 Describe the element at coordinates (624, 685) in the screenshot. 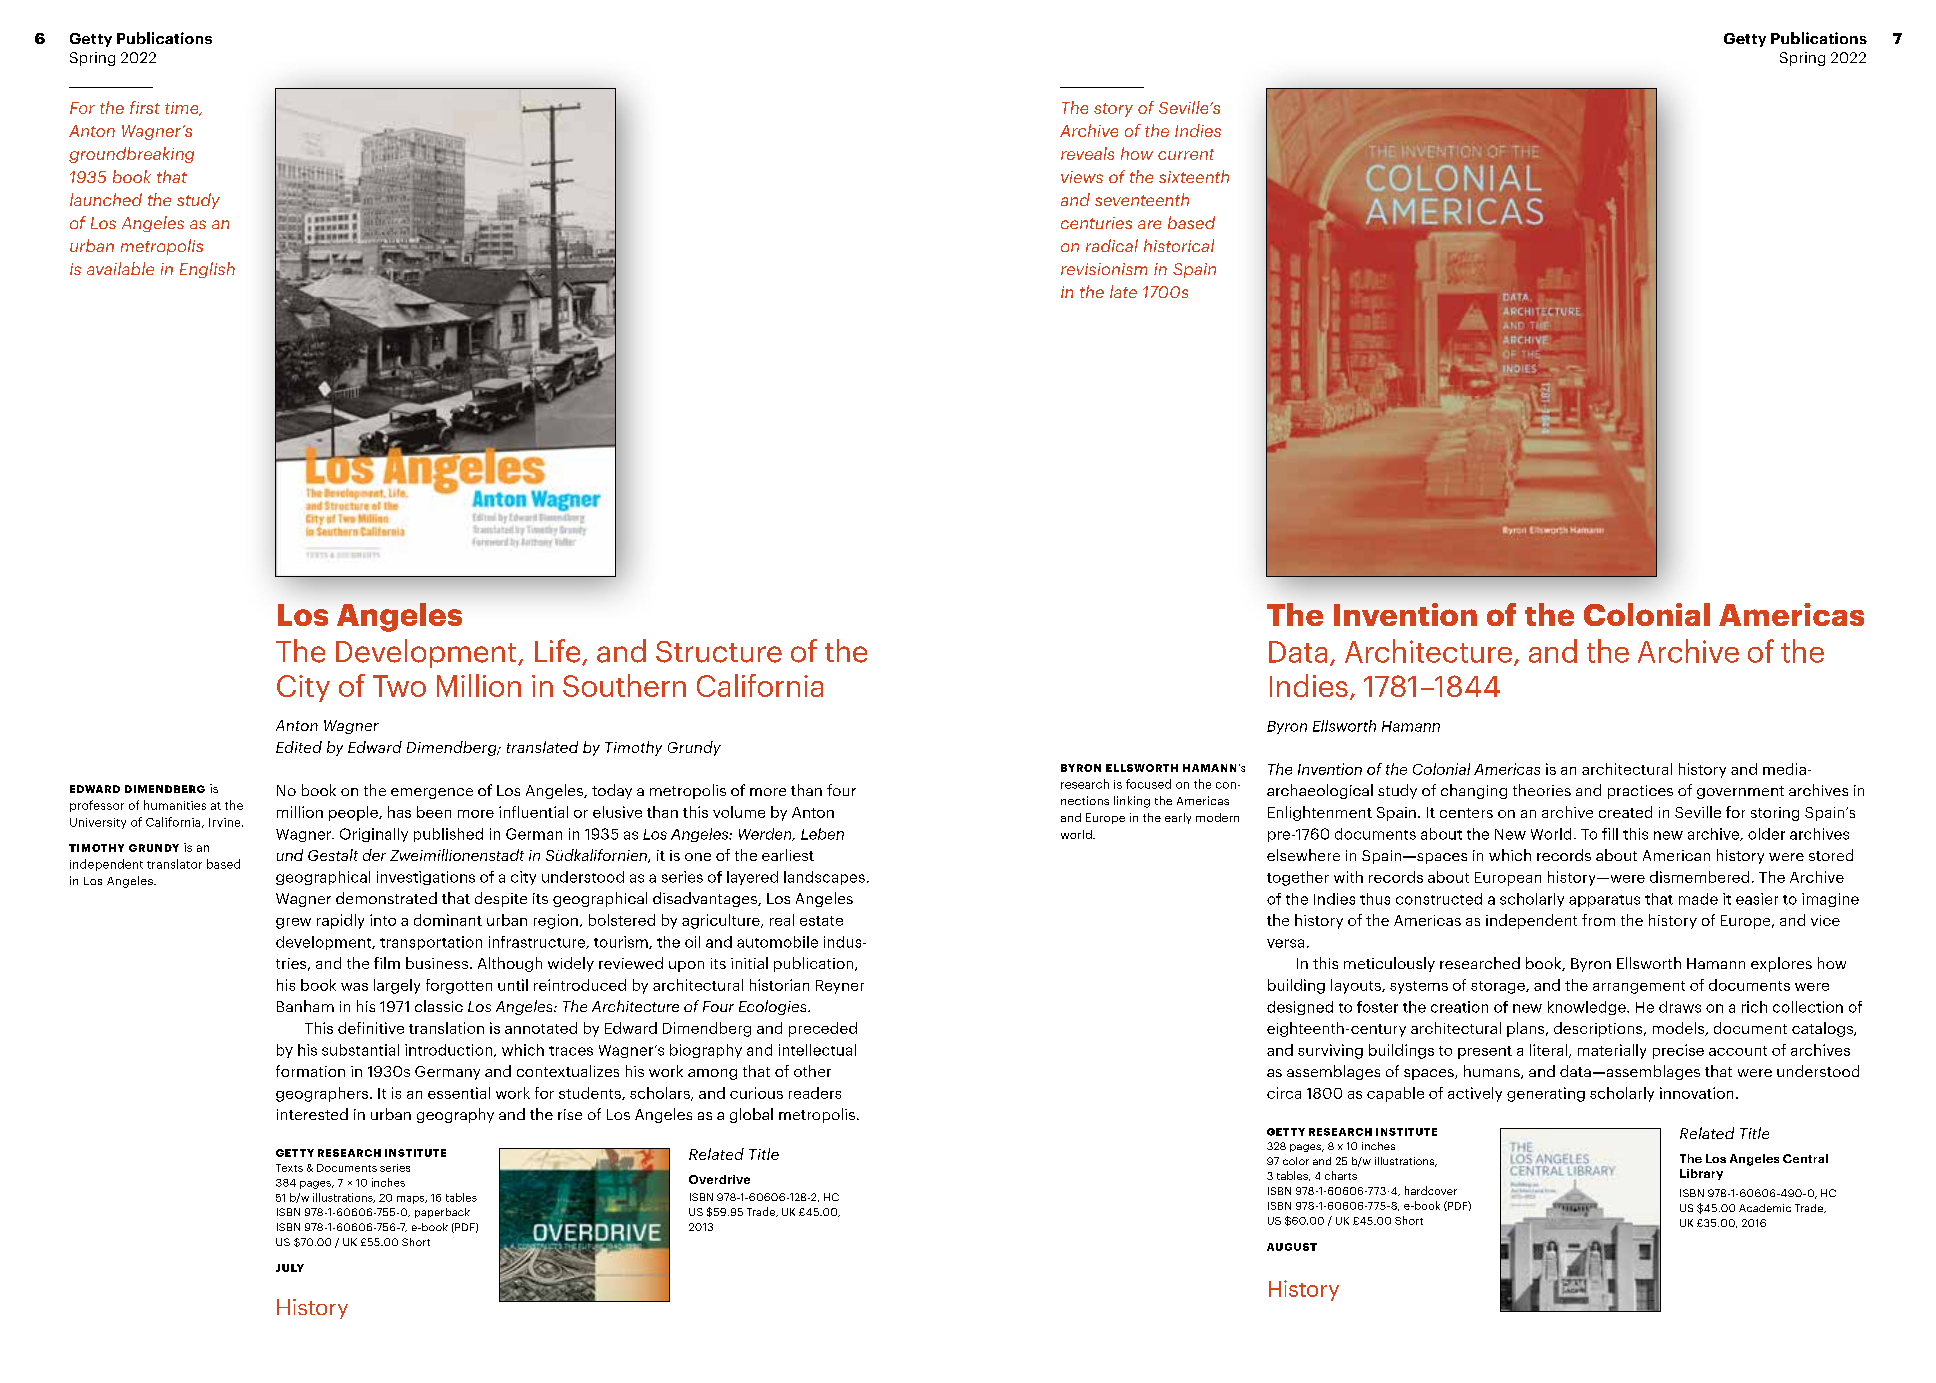

I see `Southern` at that location.
